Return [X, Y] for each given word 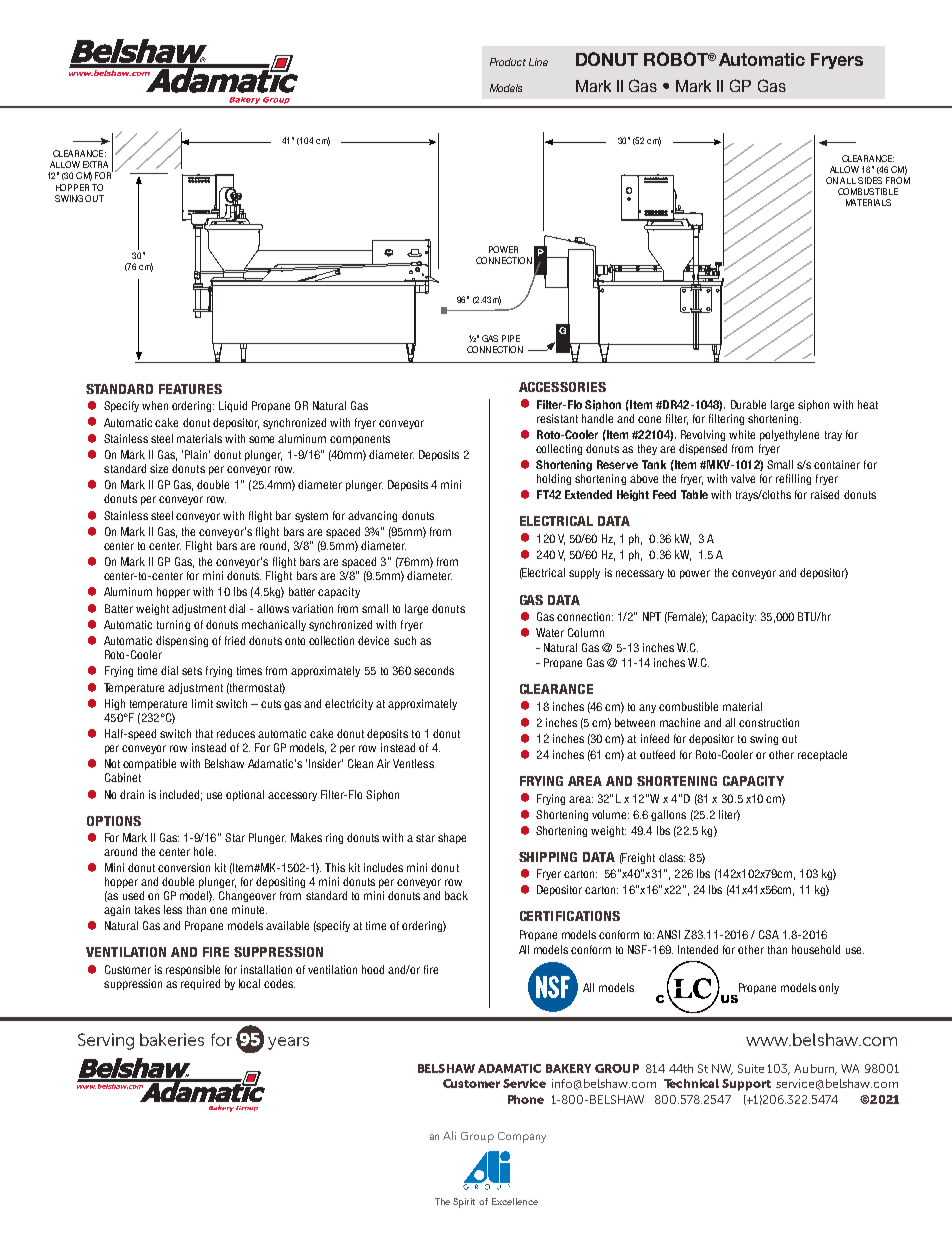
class [672, 857]
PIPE [511, 338]
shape [452, 838]
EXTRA [95, 164]
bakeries [172, 1039]
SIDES [870, 180]
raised [825, 494]
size [159, 468]
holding [554, 479]
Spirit [464, 1203]
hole [205, 851]
